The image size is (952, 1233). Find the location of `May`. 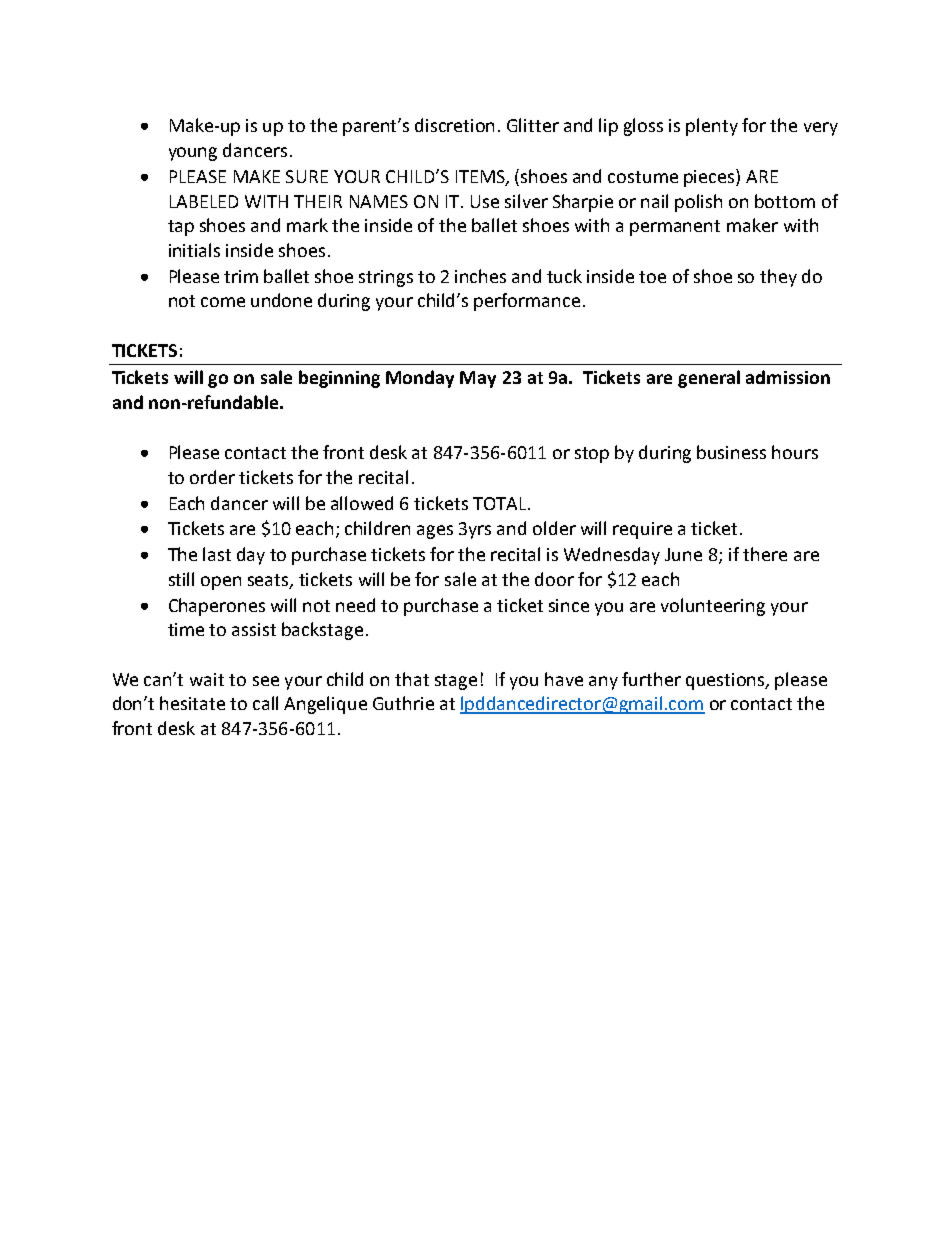

May is located at coordinates (478, 379).
